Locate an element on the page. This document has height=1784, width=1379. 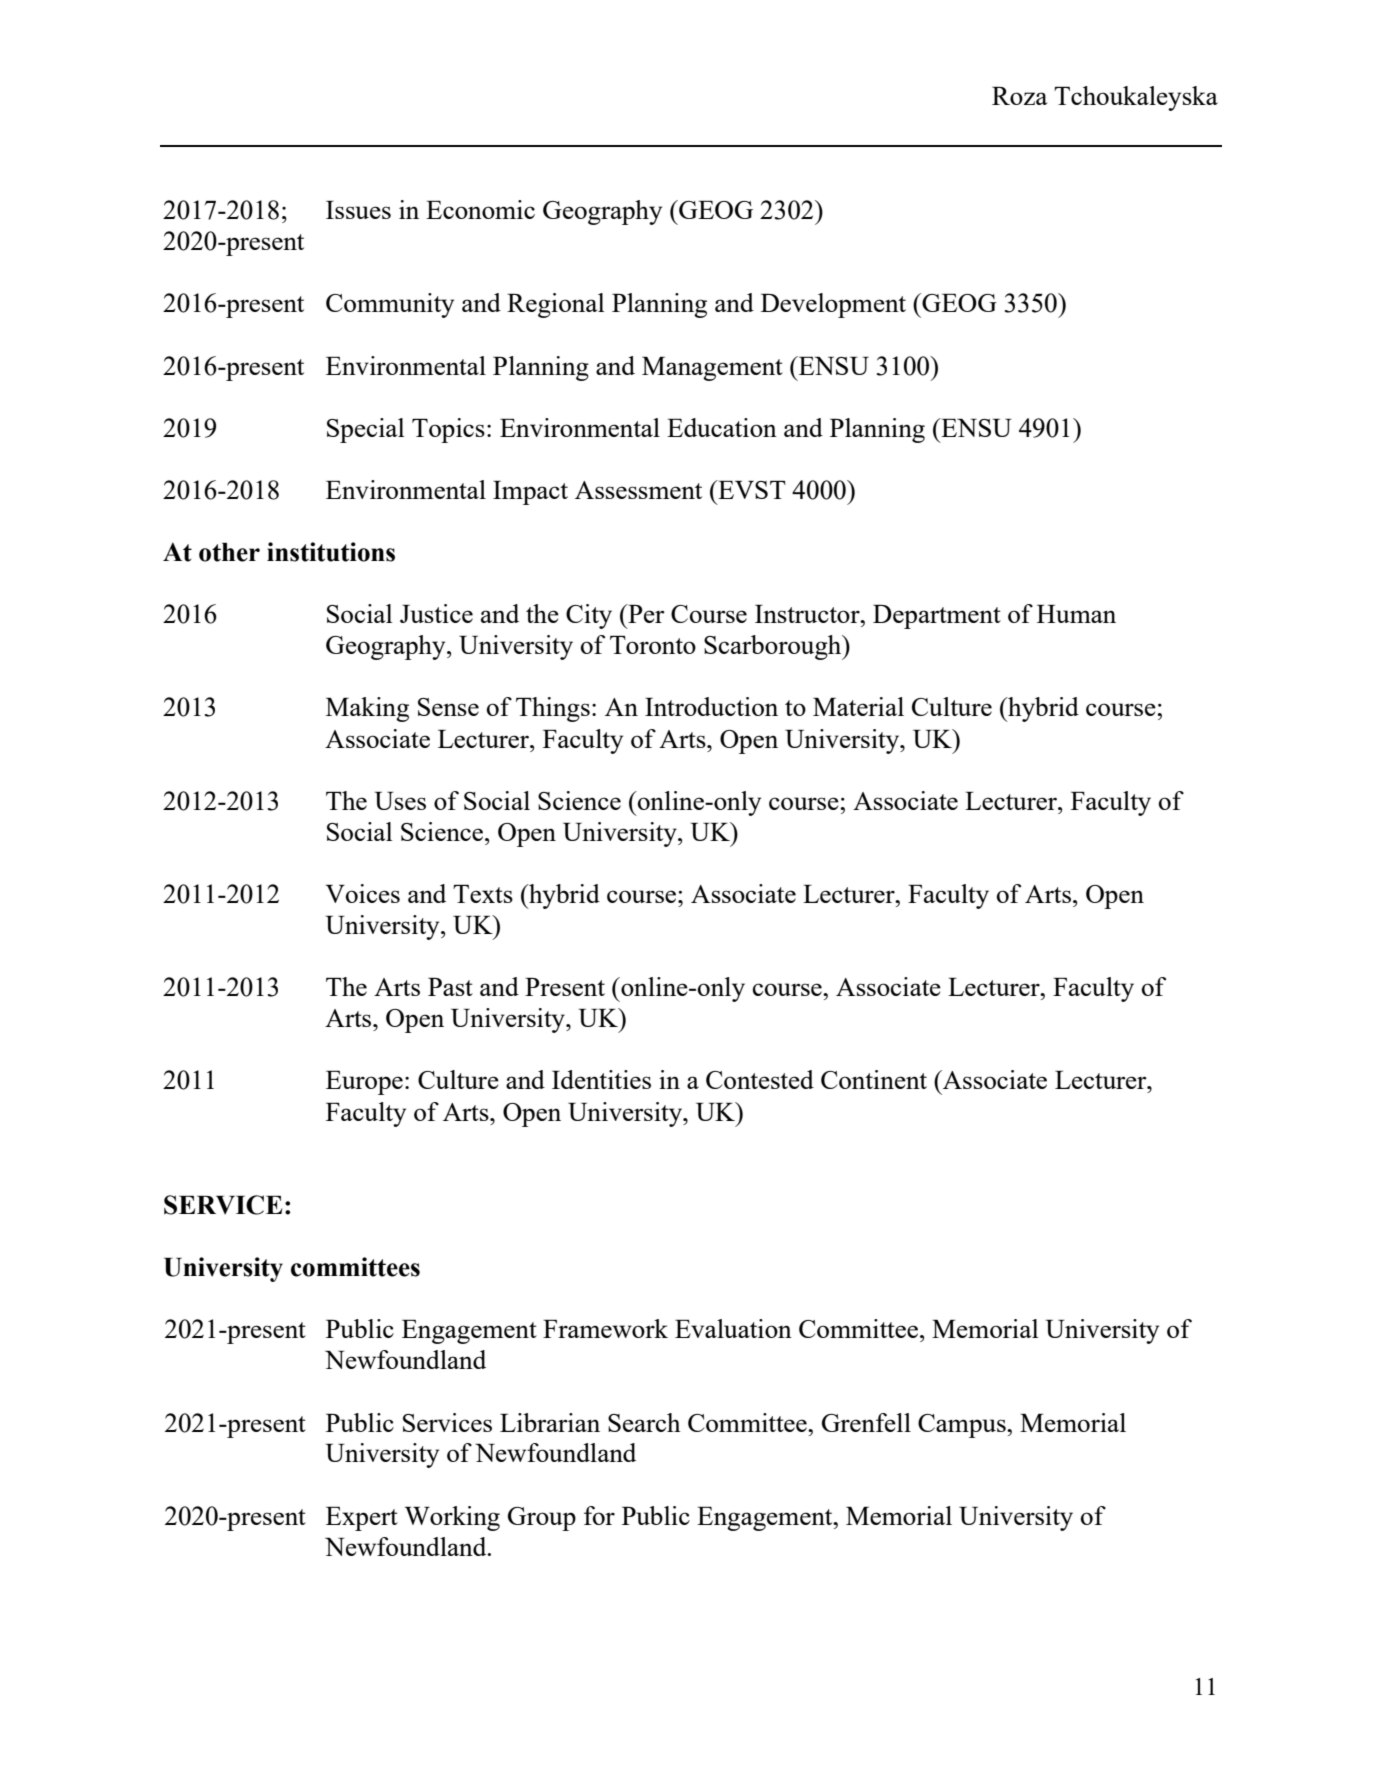
Regional is located at coordinates (556, 305).
